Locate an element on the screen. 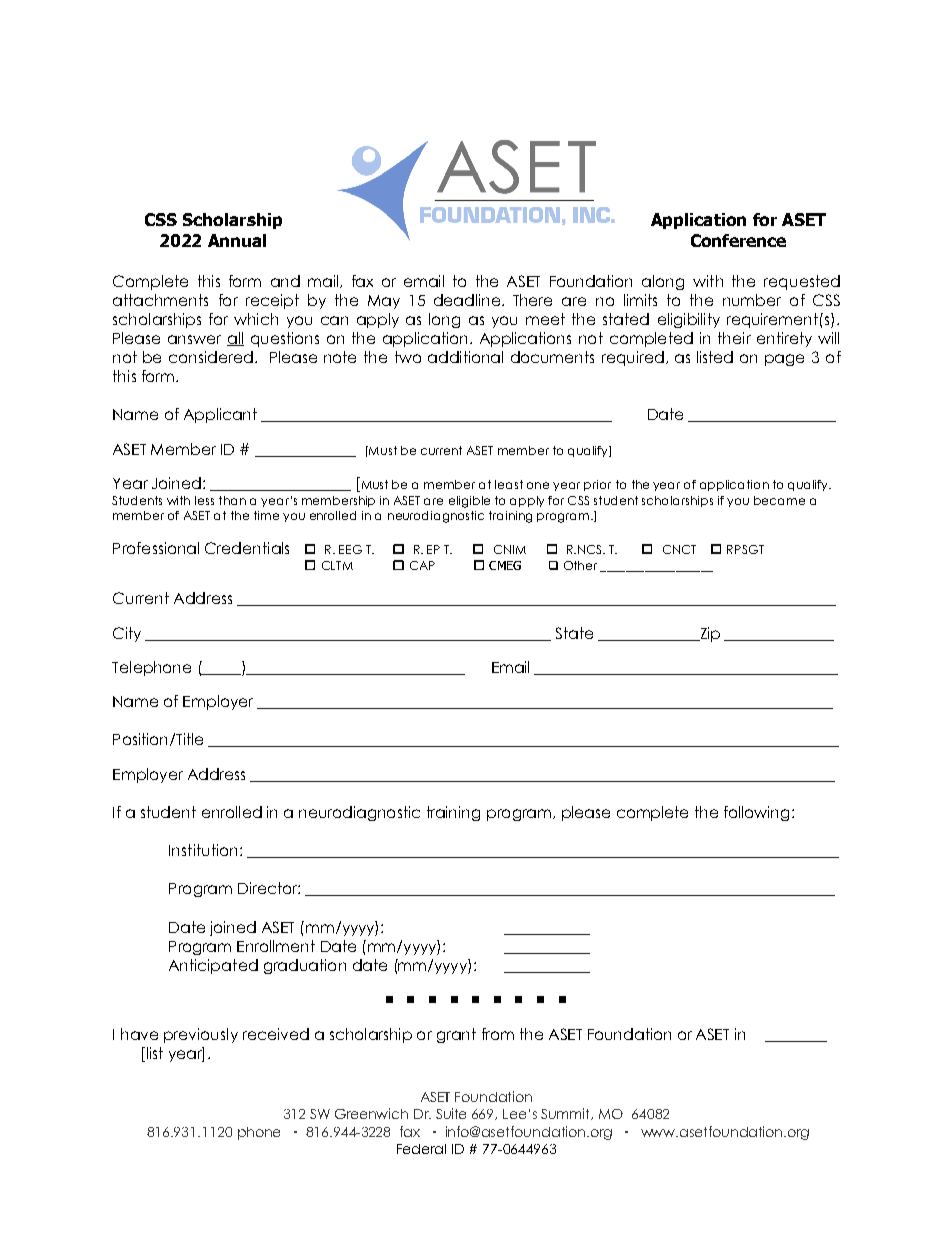 The width and height of the screenshot is (952, 1233). Suite is located at coordinates (451, 1113).
